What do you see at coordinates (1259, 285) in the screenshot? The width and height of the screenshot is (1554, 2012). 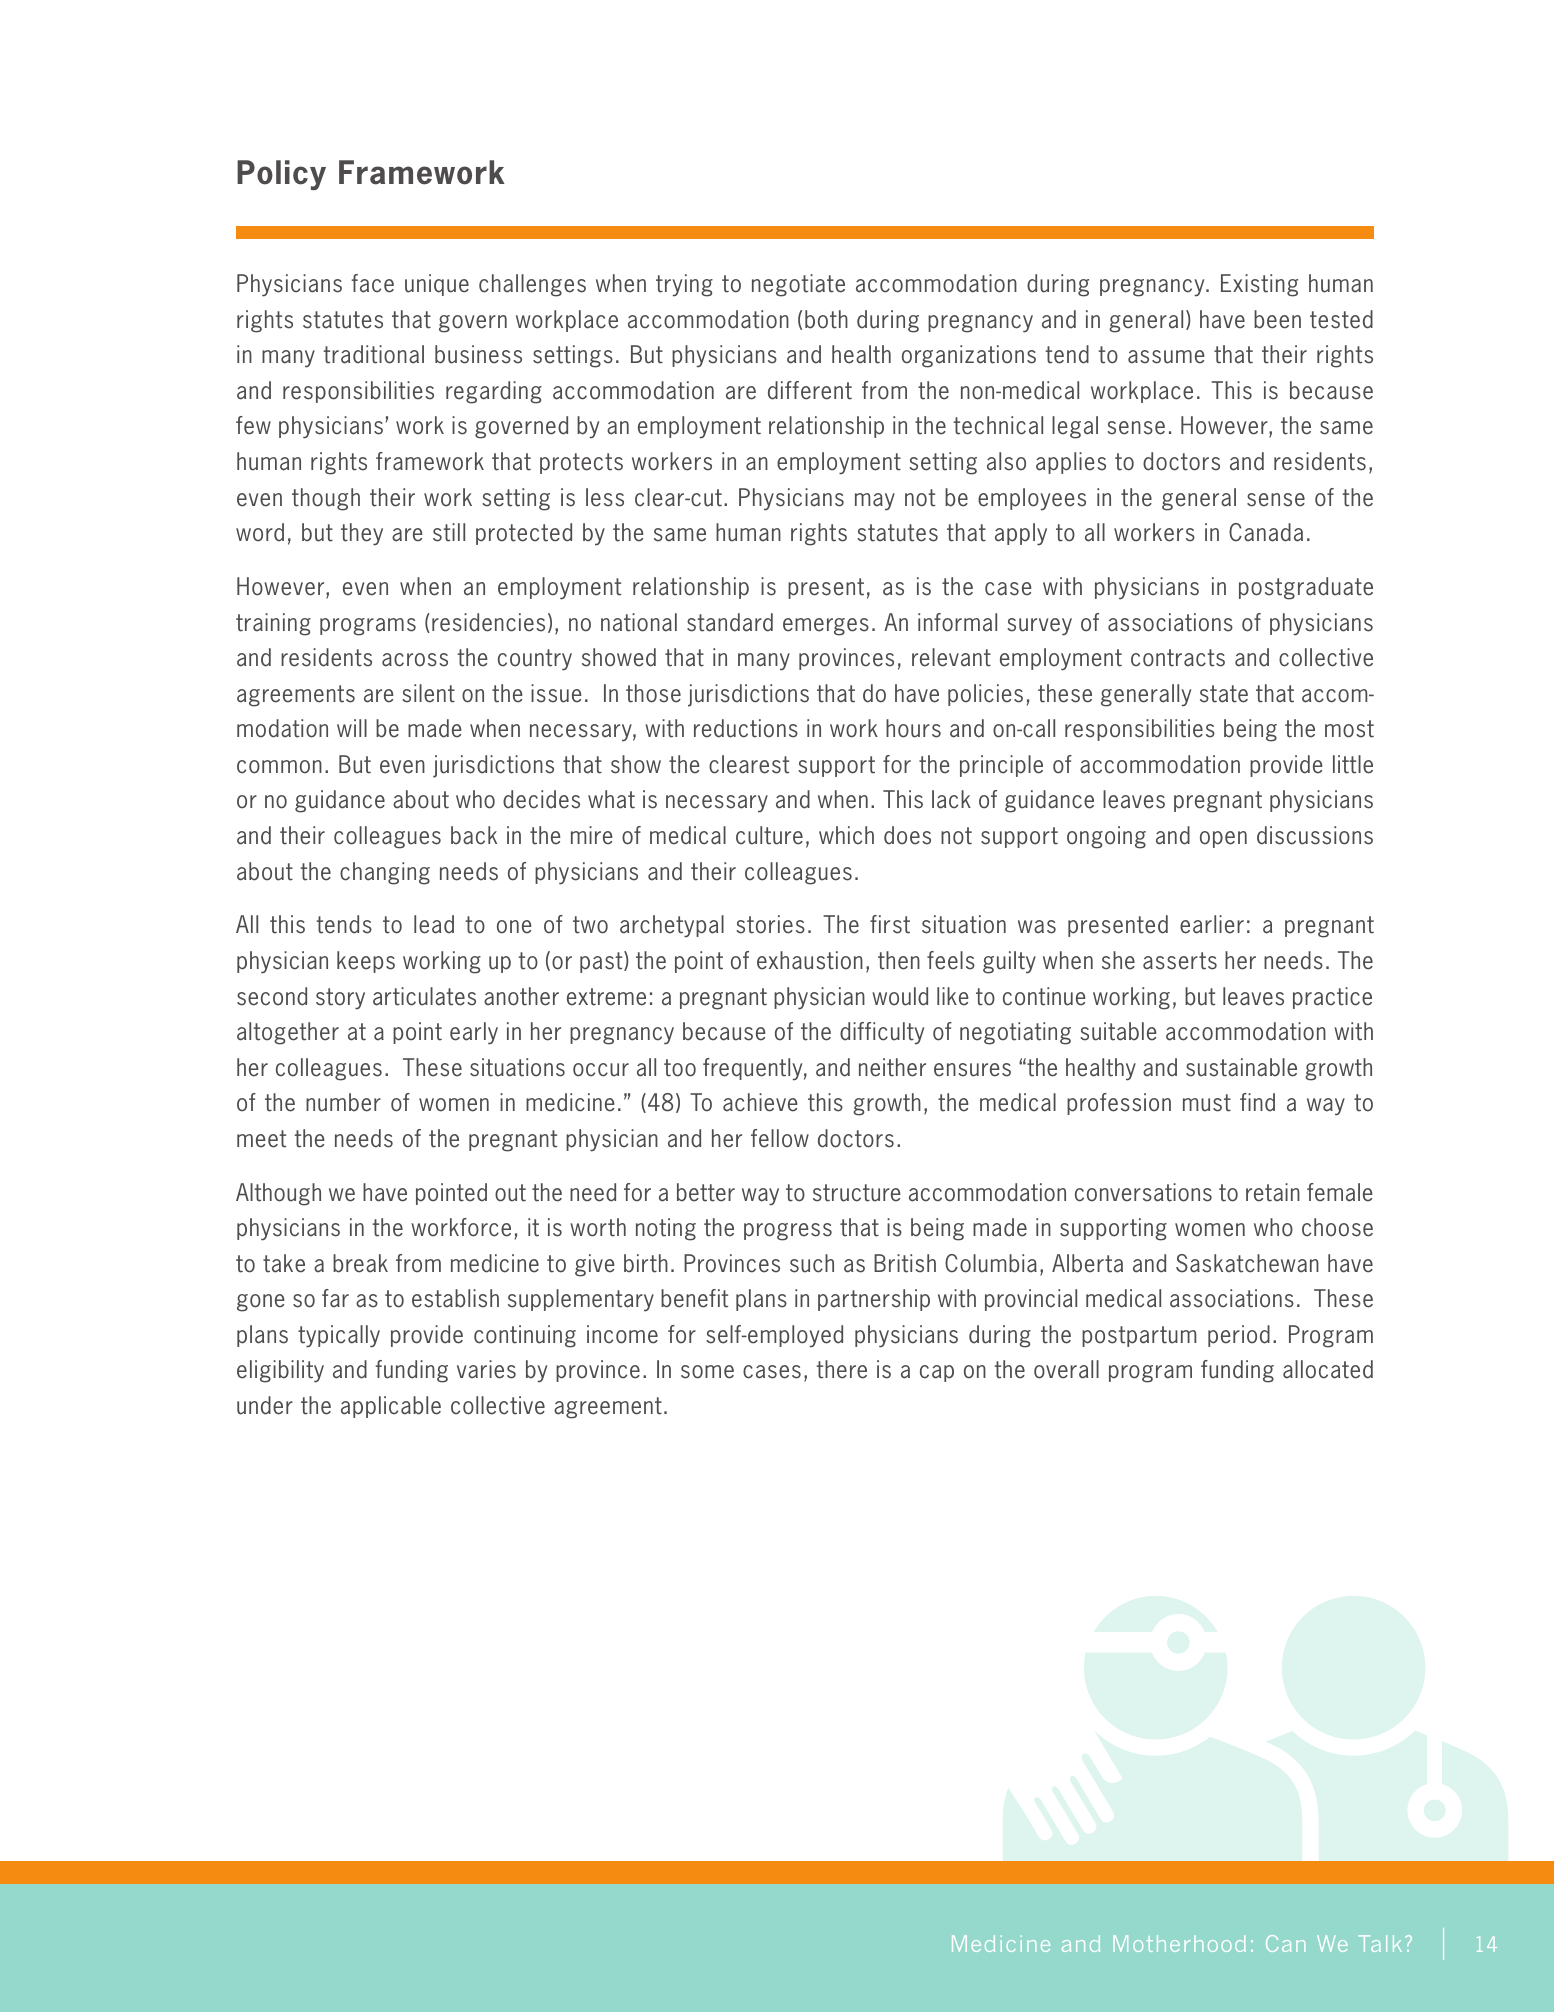 I see `Existing` at bounding box center [1259, 285].
